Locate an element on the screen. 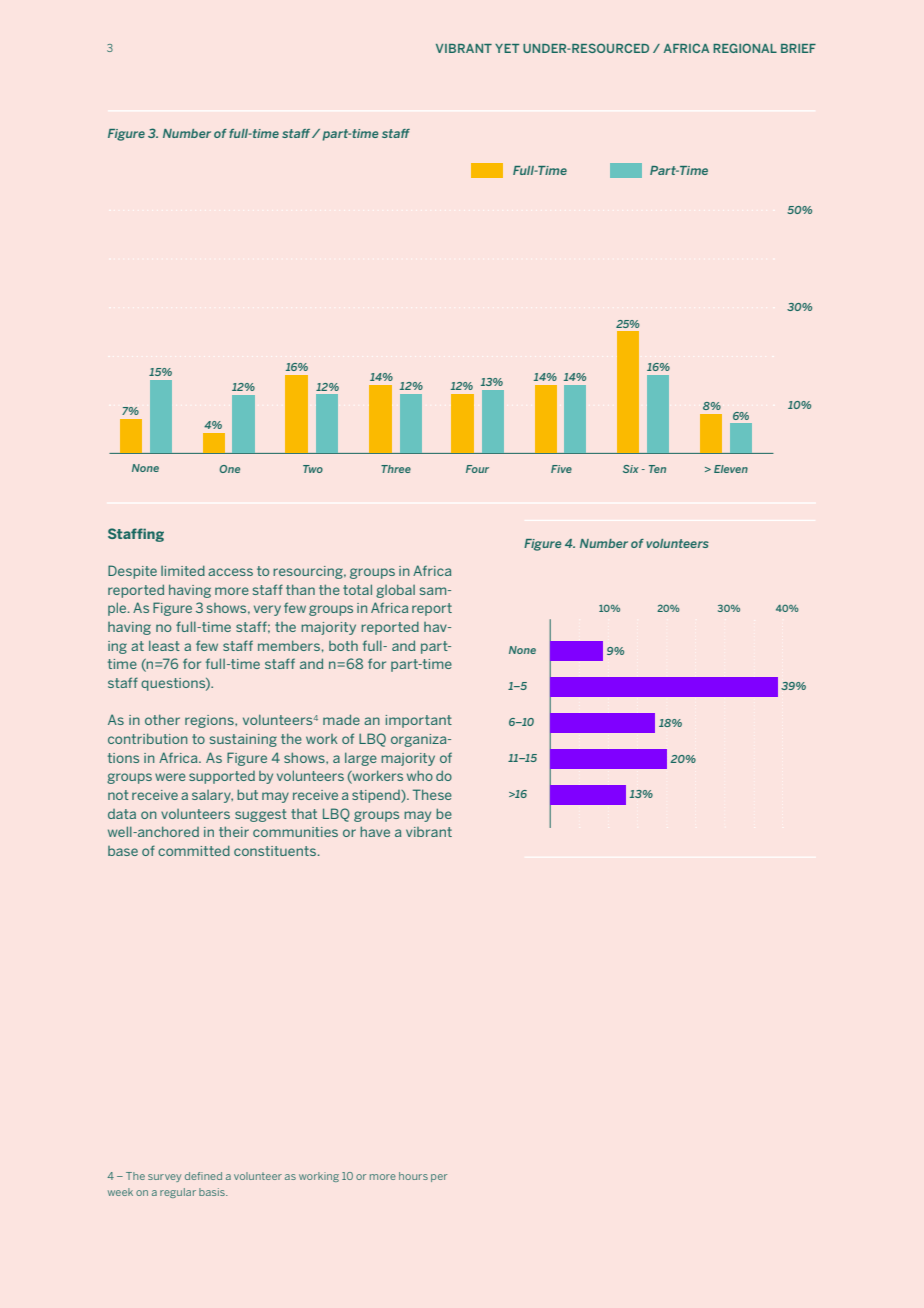 The image size is (924, 1308). Eleven is located at coordinates (731, 469).
